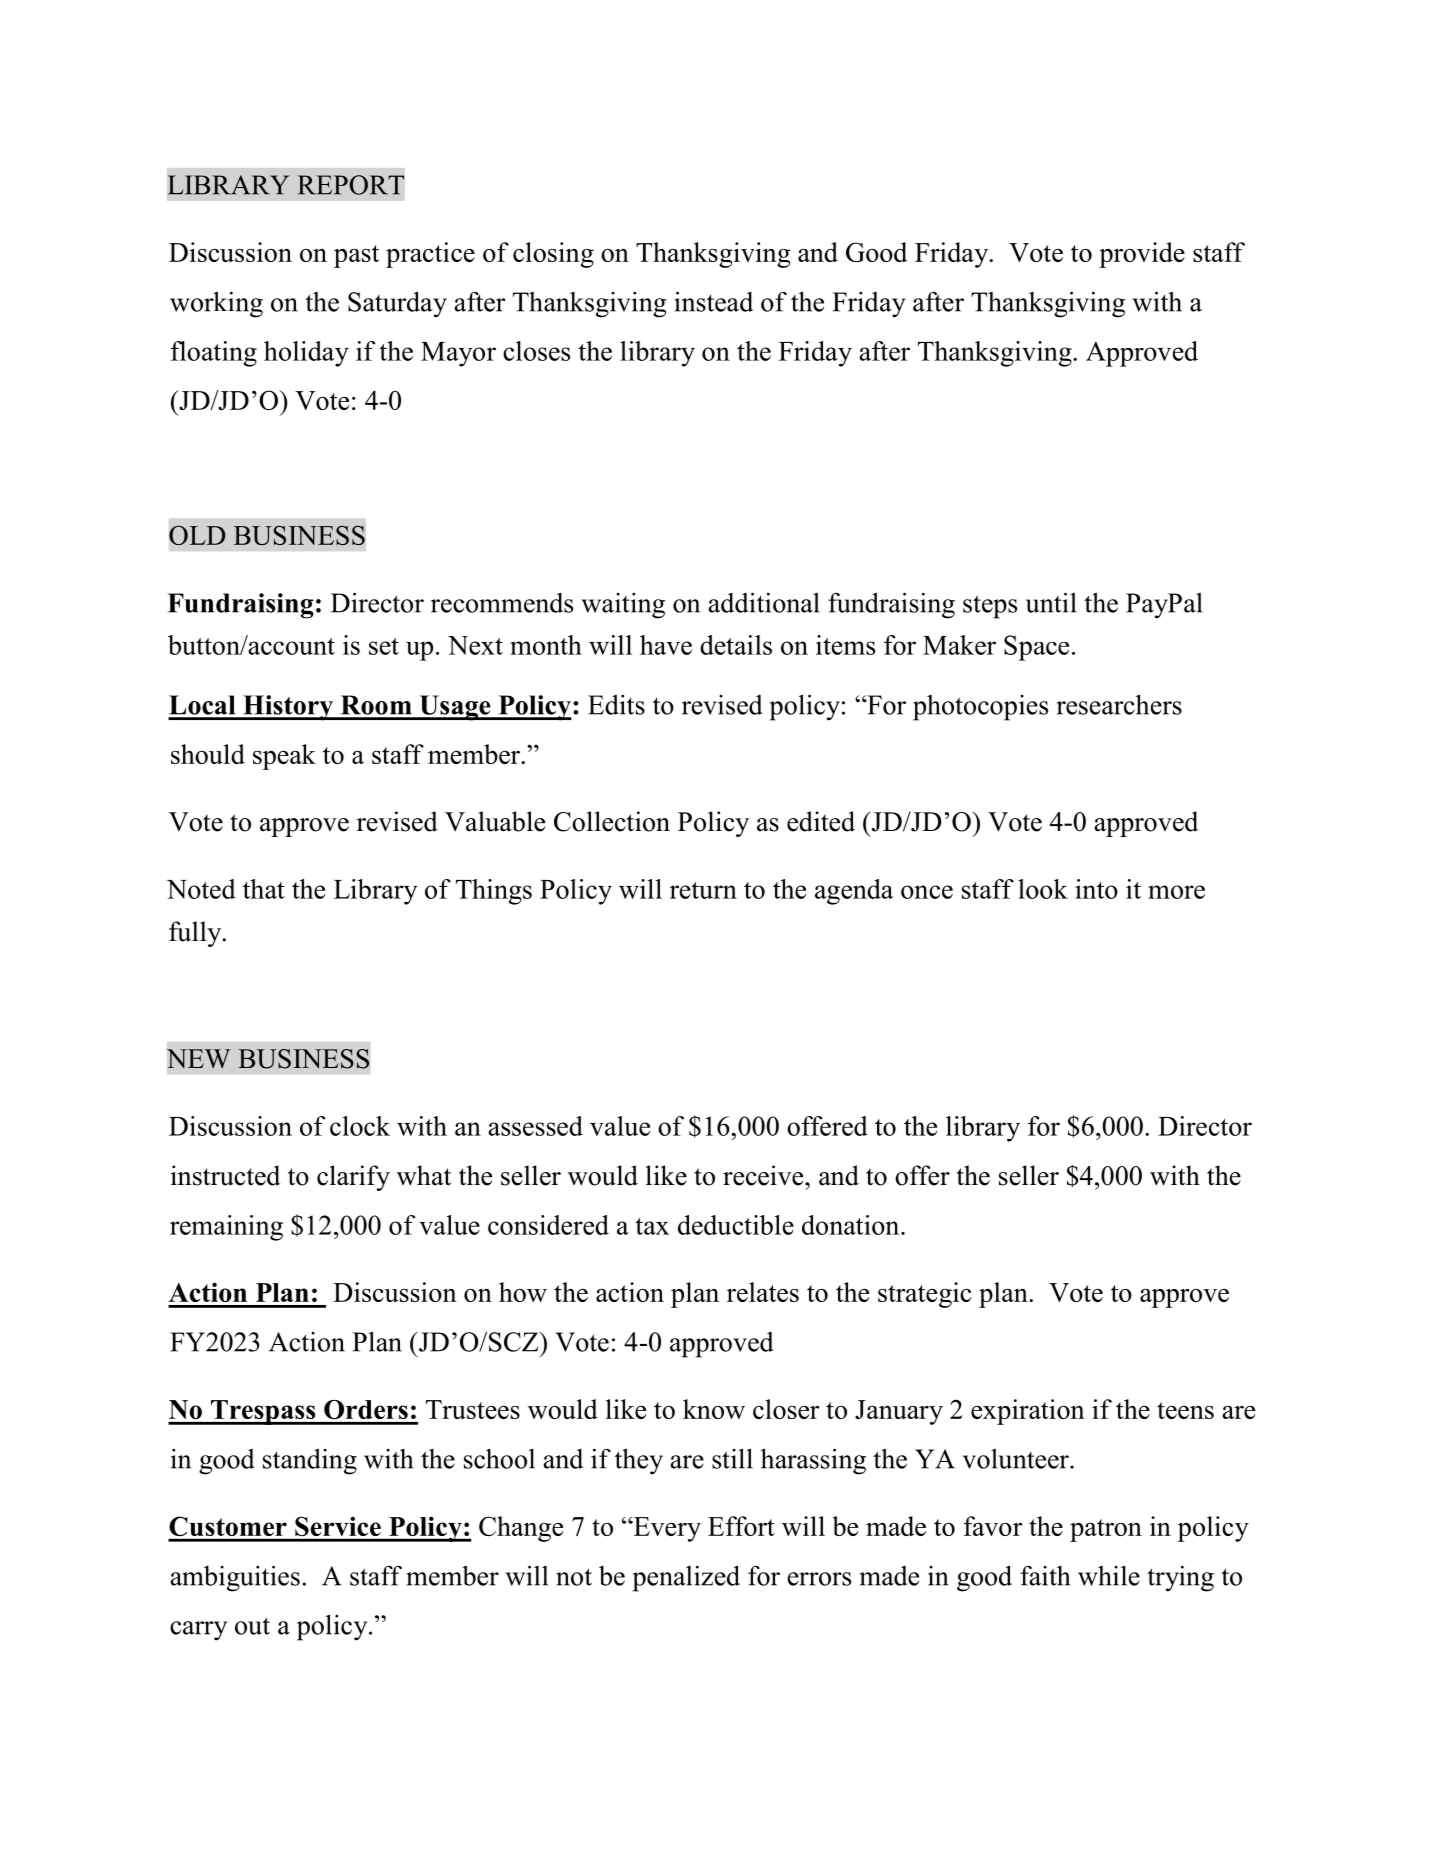 This image has height=1855, width=1433. I want to click on ambiguities, so click(235, 1578).
